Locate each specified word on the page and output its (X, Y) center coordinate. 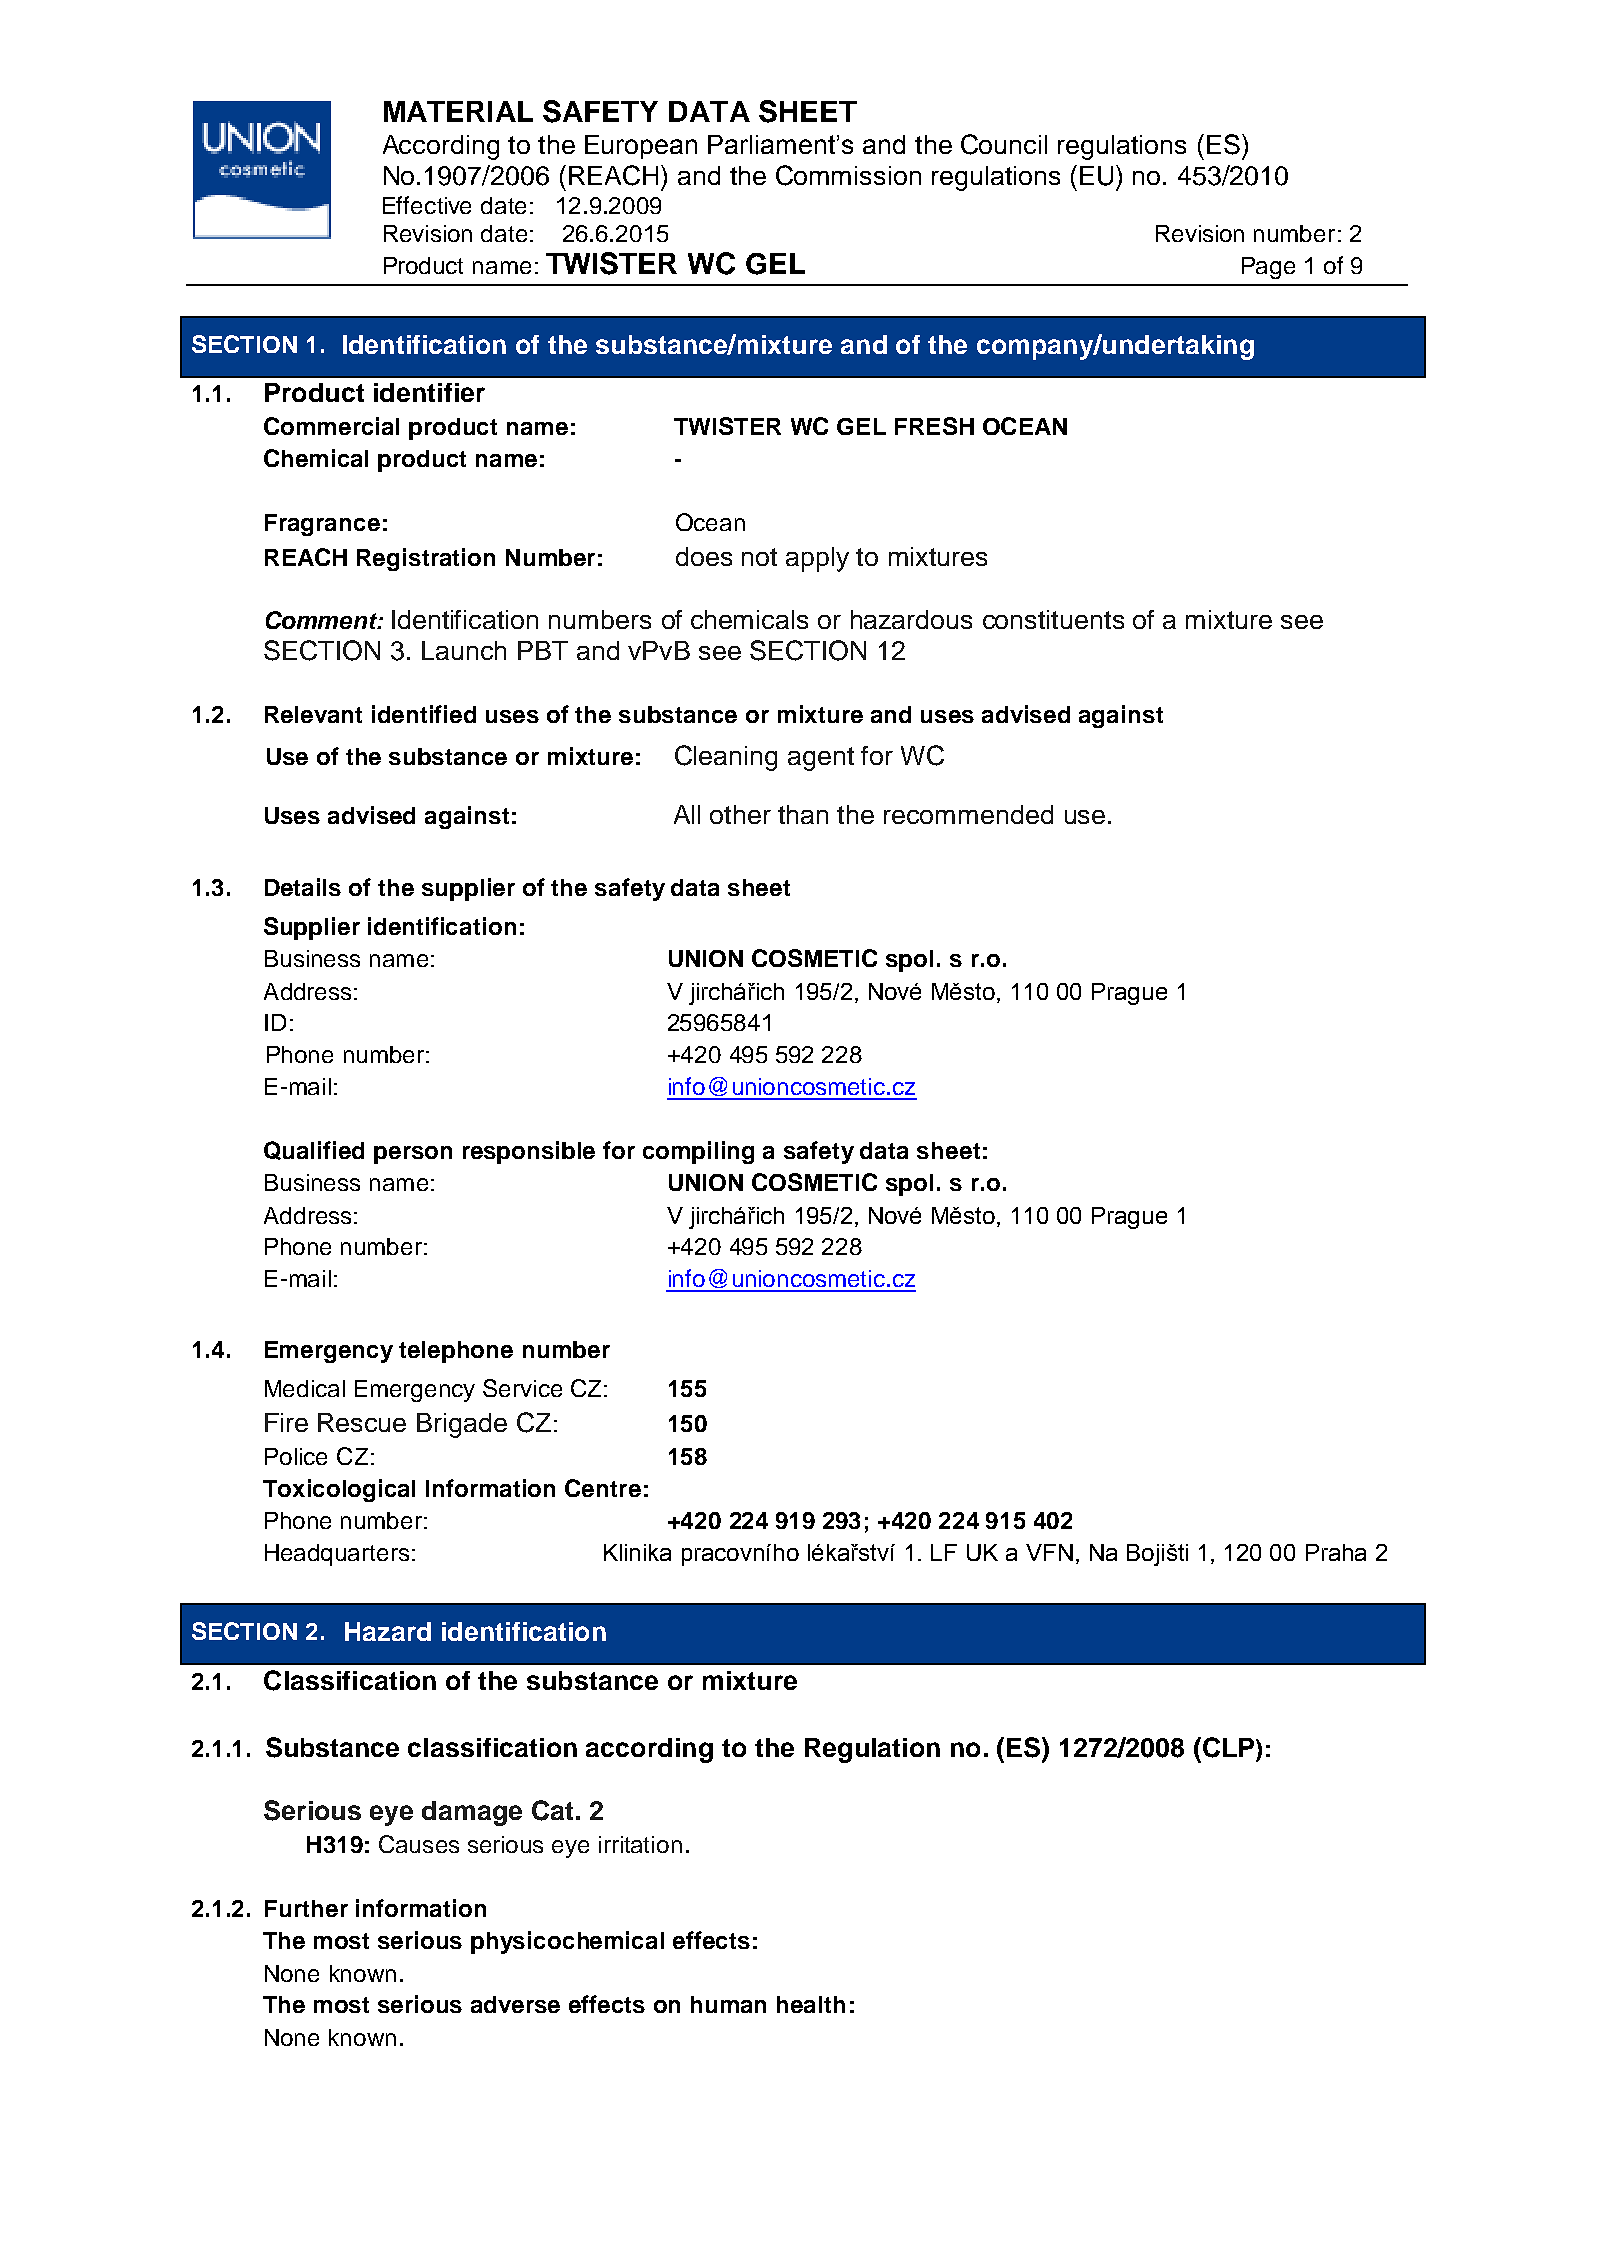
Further (306, 1908)
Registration (426, 559)
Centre (603, 1488)
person (413, 1155)
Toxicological (339, 1490)
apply (817, 559)
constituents (1053, 619)
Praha (1336, 1552)
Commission (848, 175)
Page (1268, 268)
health (811, 2004)
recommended (968, 814)
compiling (698, 1152)
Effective (427, 205)
